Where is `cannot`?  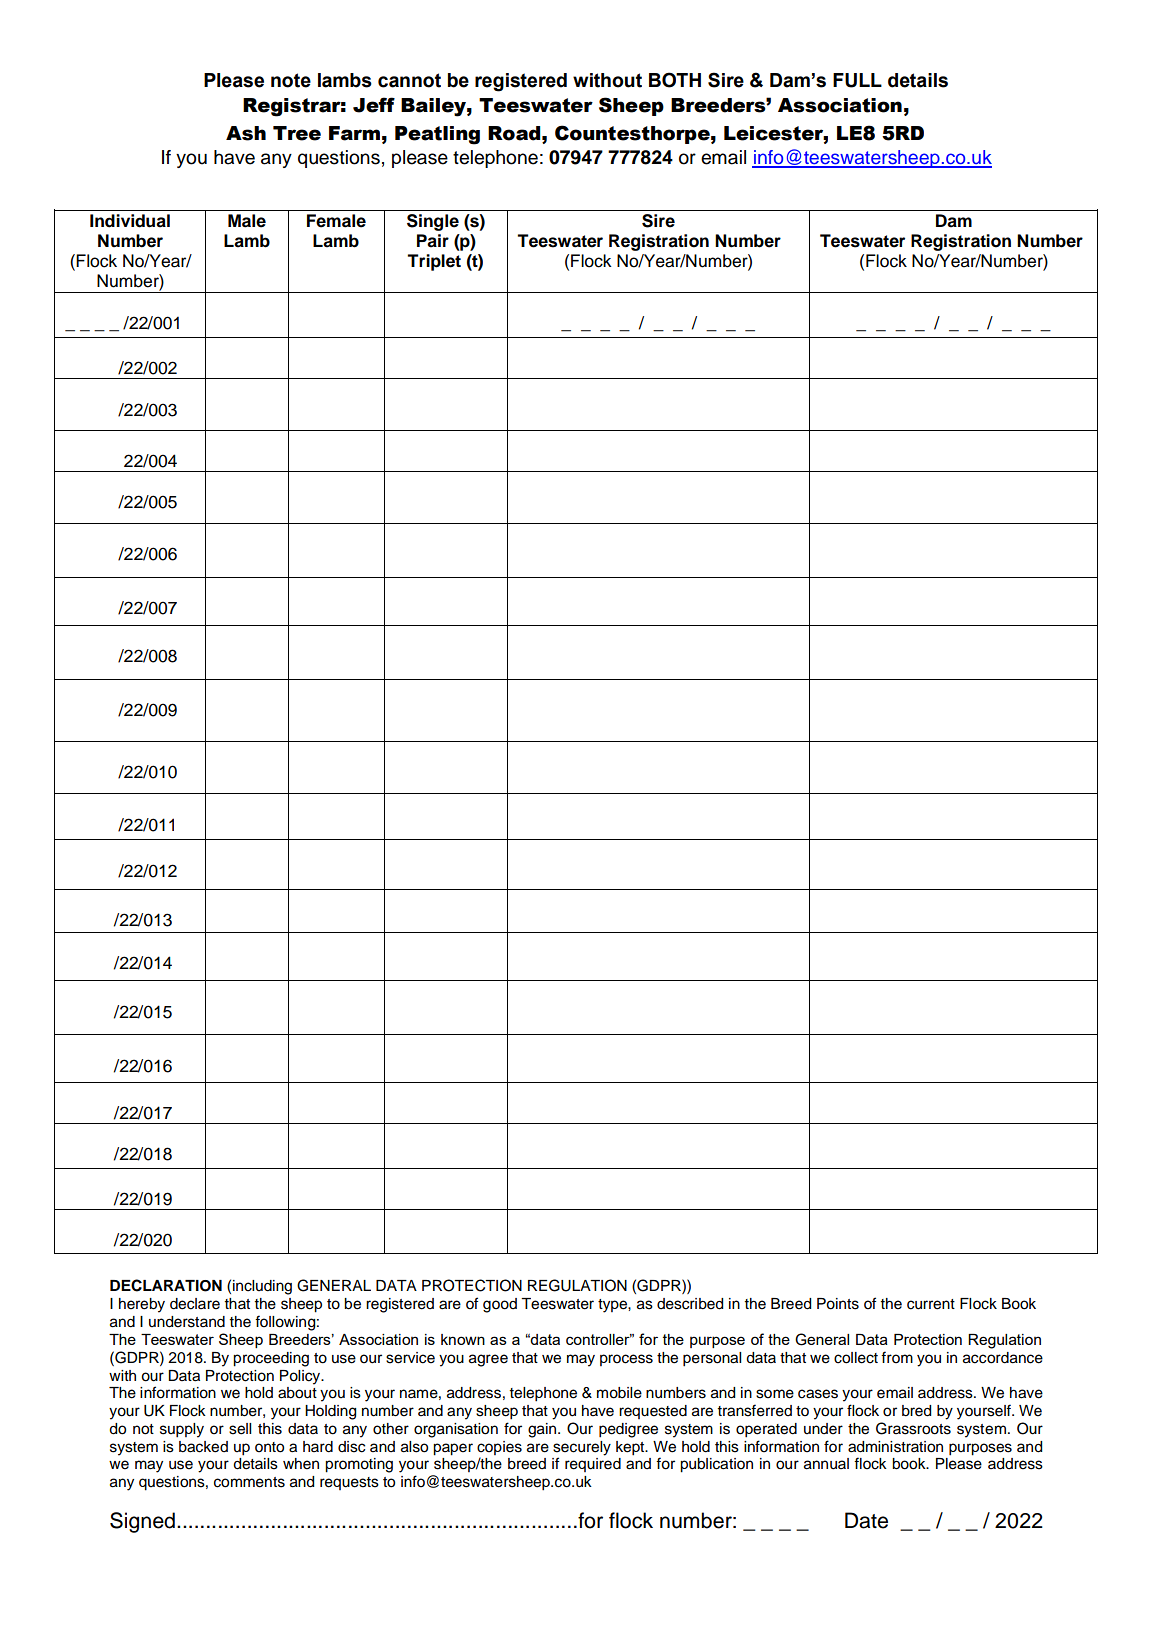 cannot is located at coordinates (409, 80).
